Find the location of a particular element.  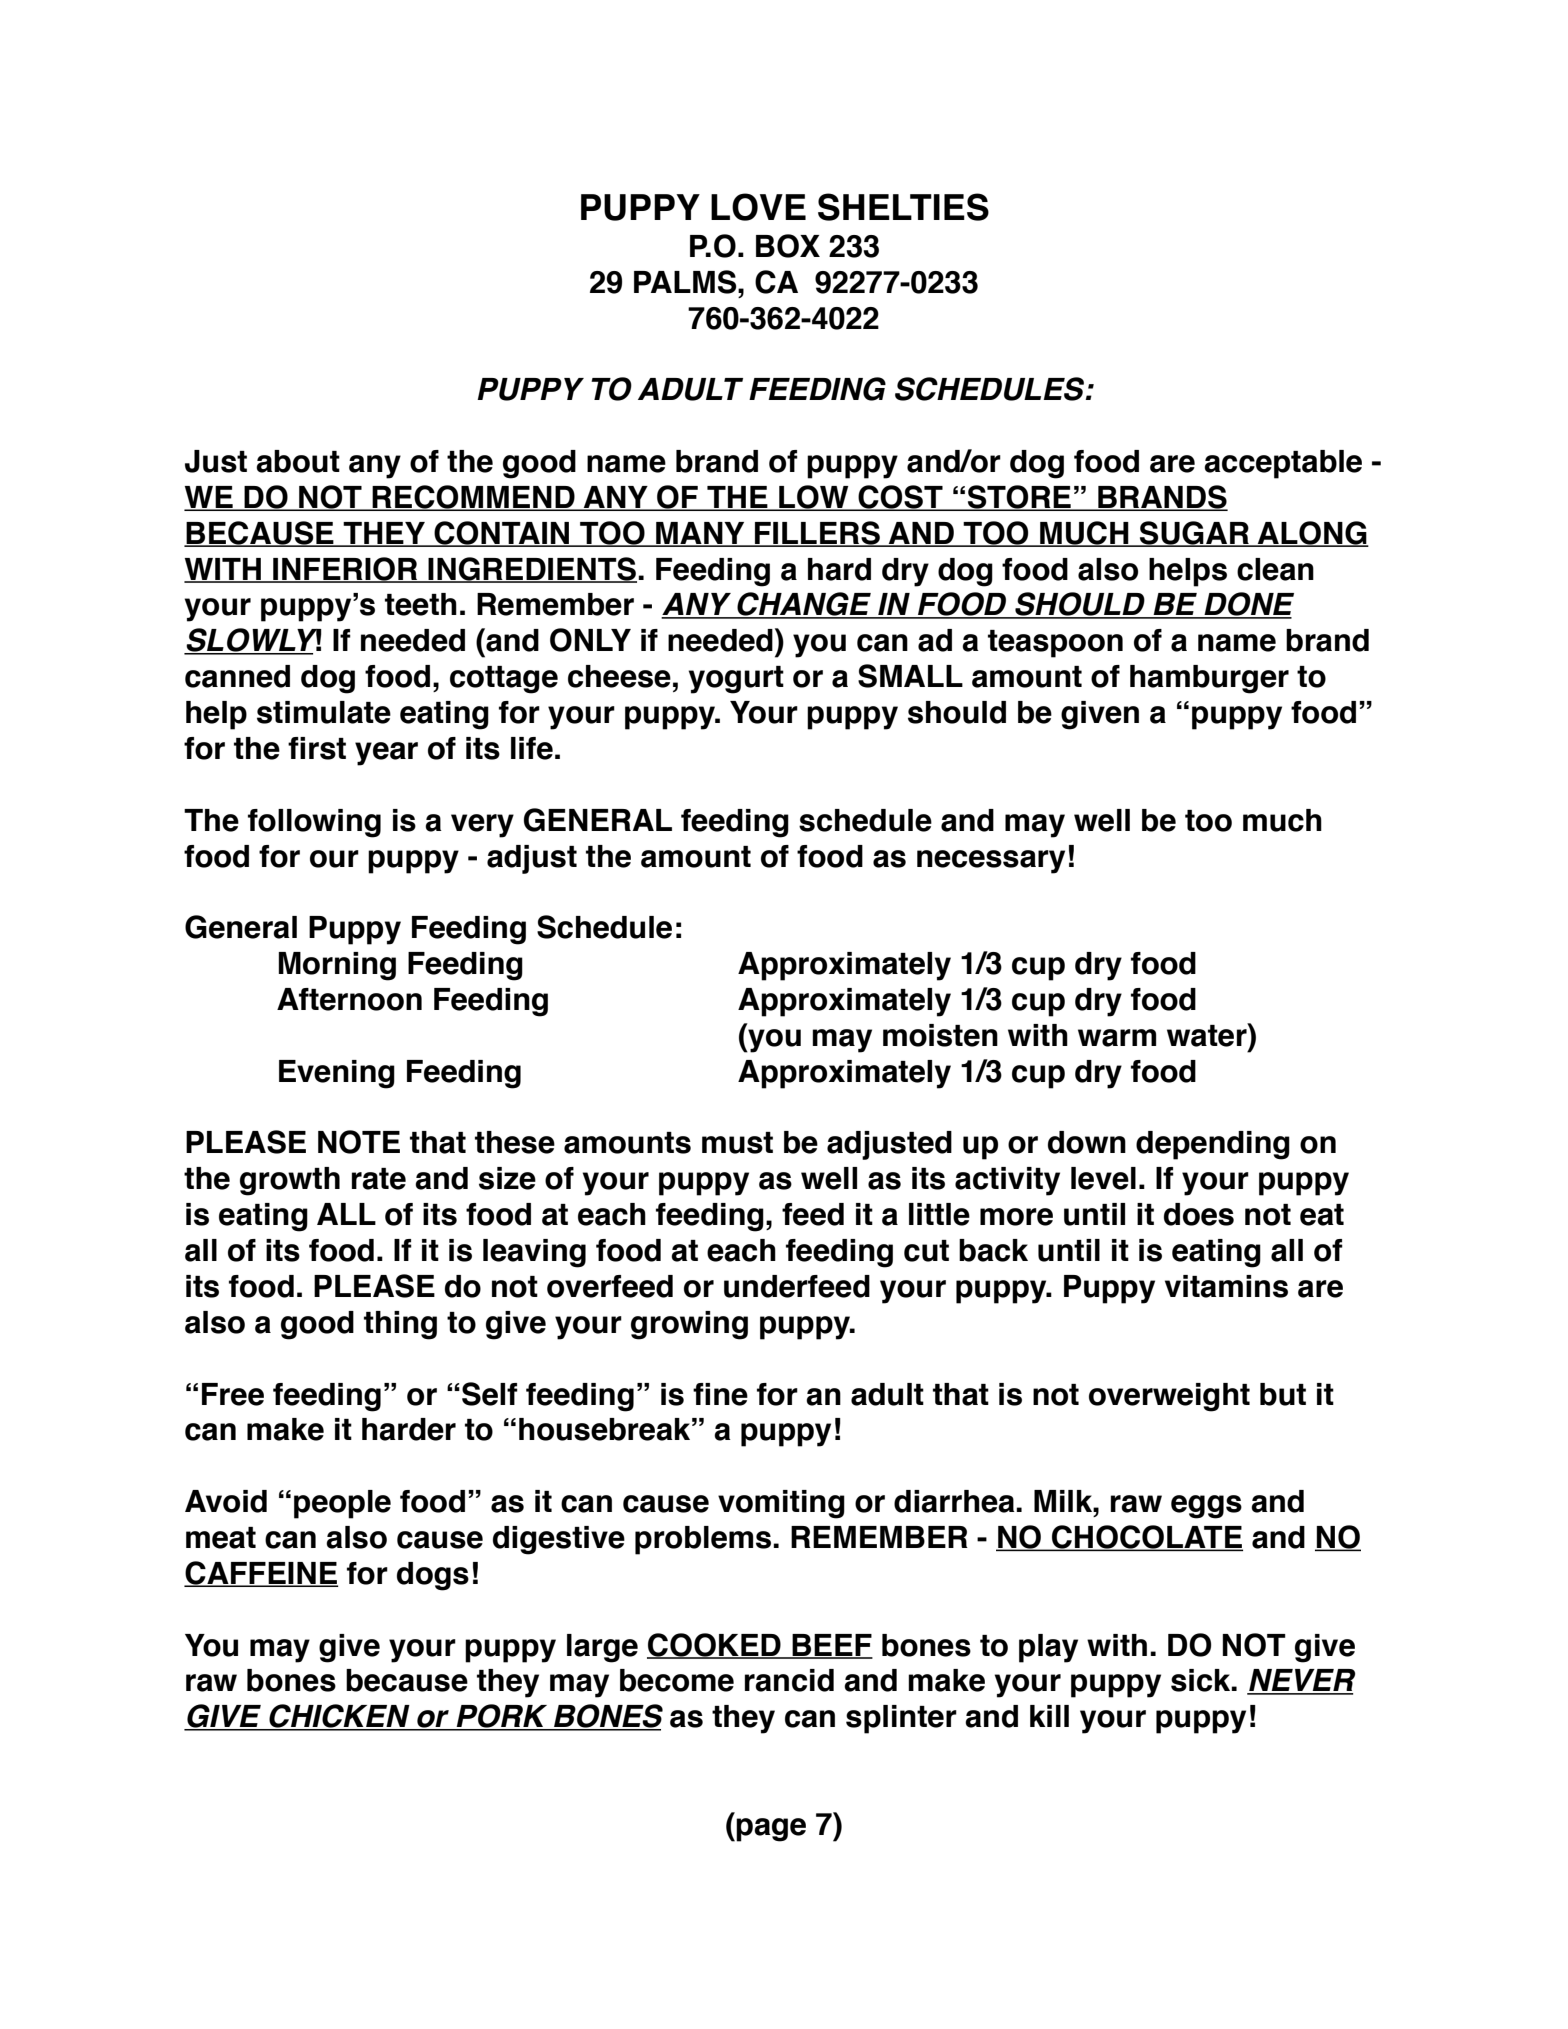

CHICKEN is located at coordinates (339, 1717).
